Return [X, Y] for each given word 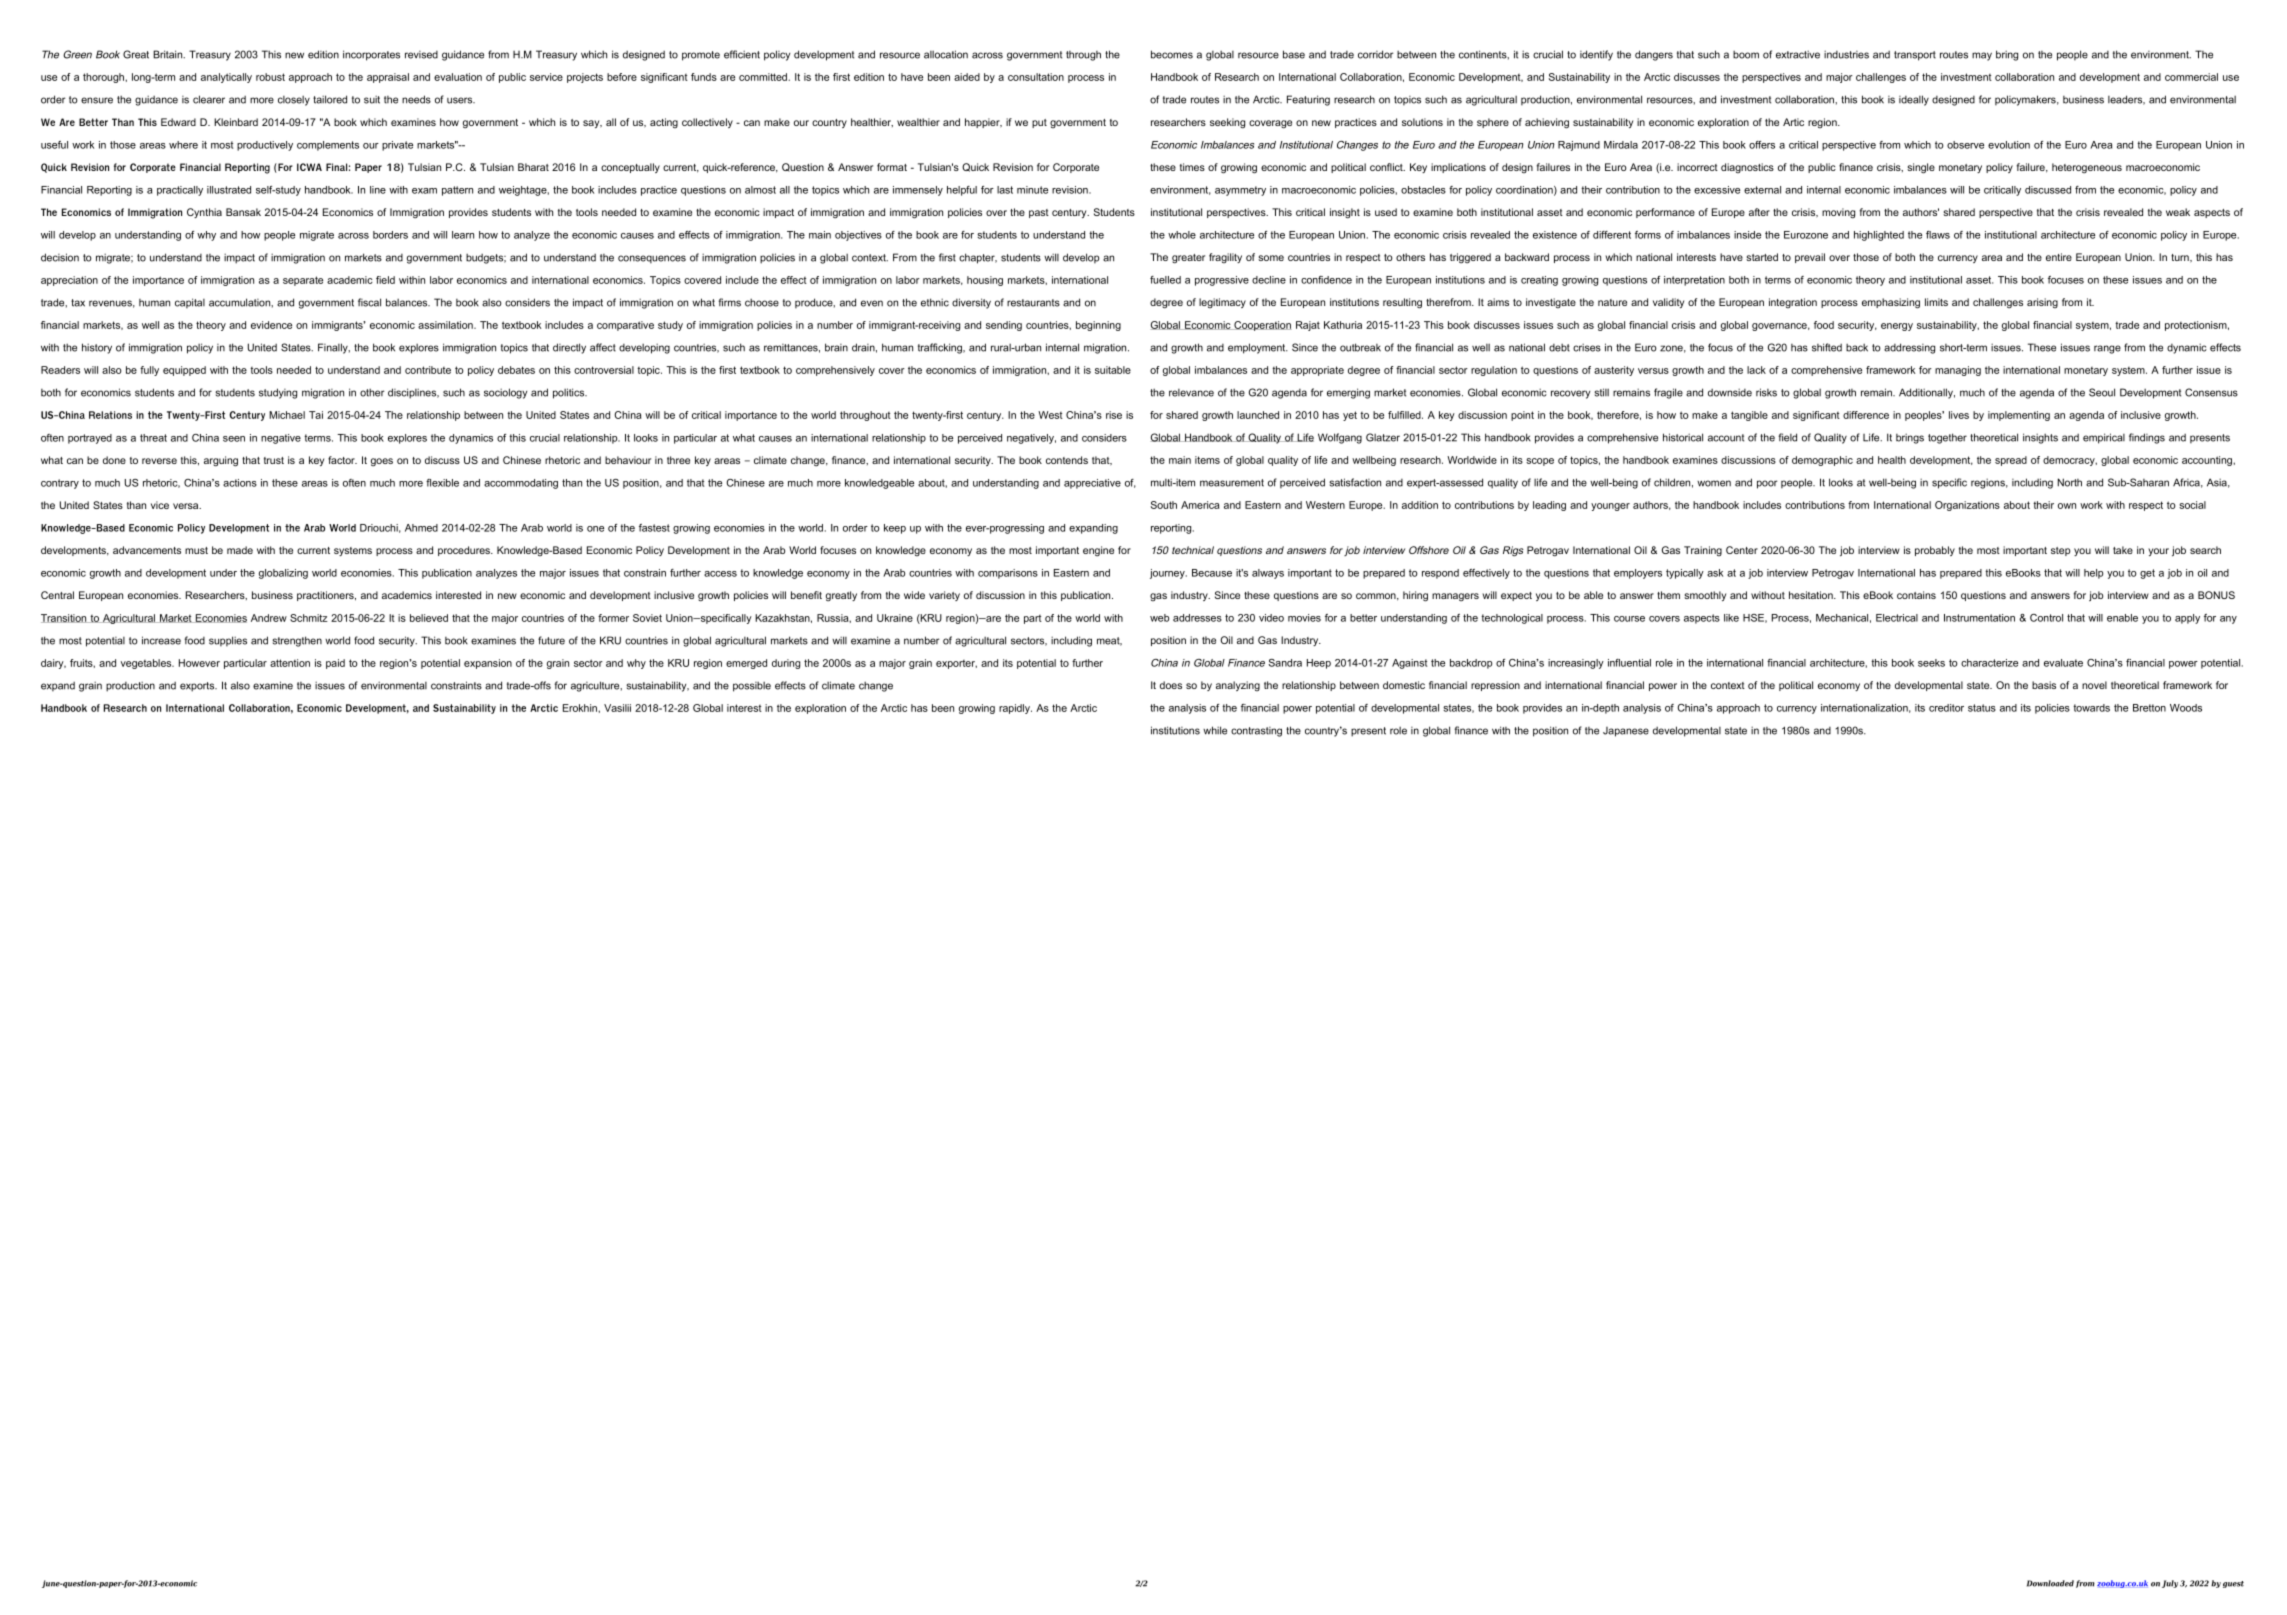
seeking [1227, 123]
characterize [1989, 663]
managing [1958, 371]
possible [752, 687]
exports [198, 687]
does [1171, 685]
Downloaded [2050, 1583]
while [1215, 730]
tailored [330, 99]
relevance [1191, 393]
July [2170, 1584]
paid [335, 664]
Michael [287, 415]
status [1982, 708]
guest [2233, 1584]
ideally [1914, 100]
